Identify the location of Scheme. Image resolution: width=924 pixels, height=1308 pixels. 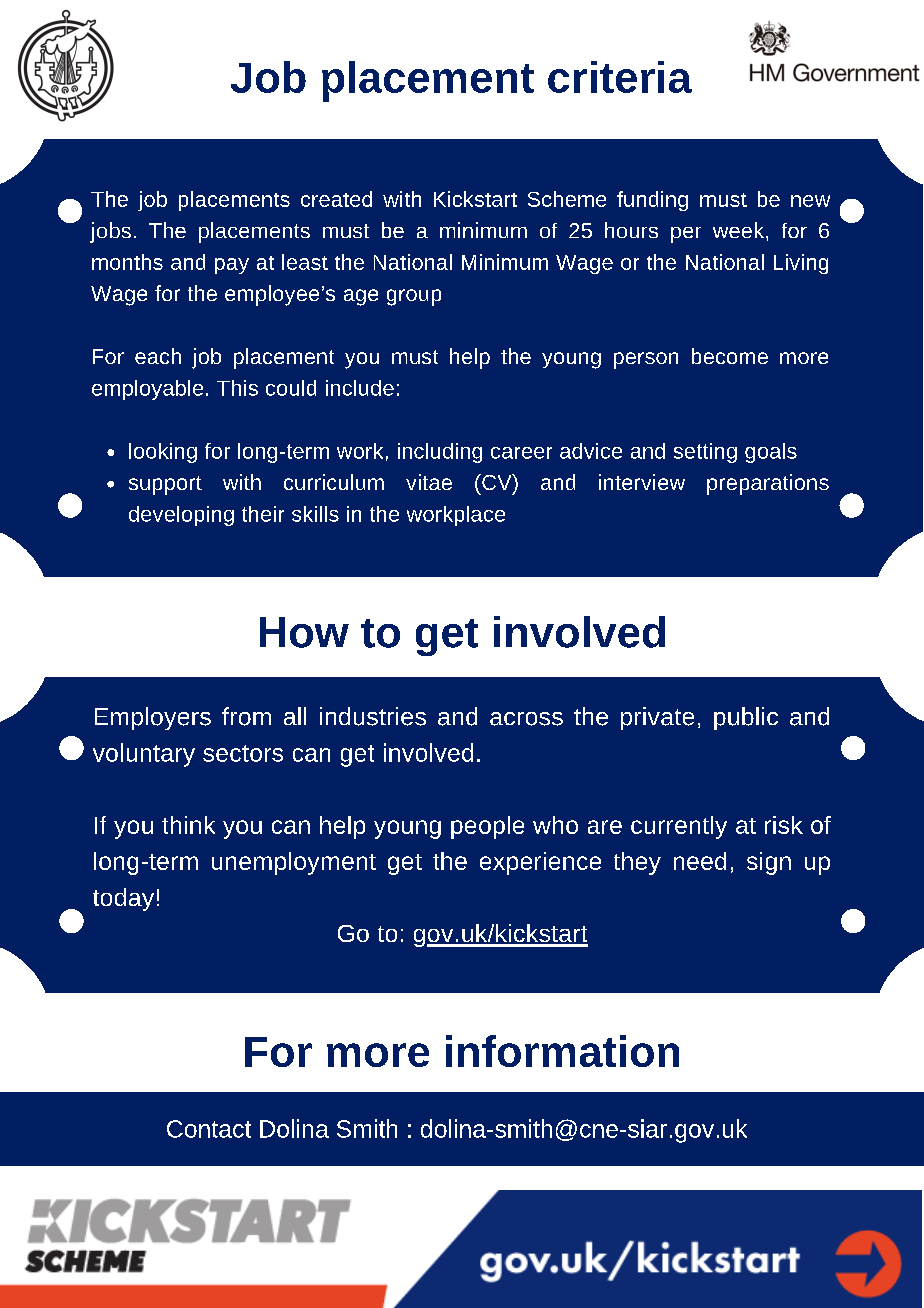
(567, 199).
